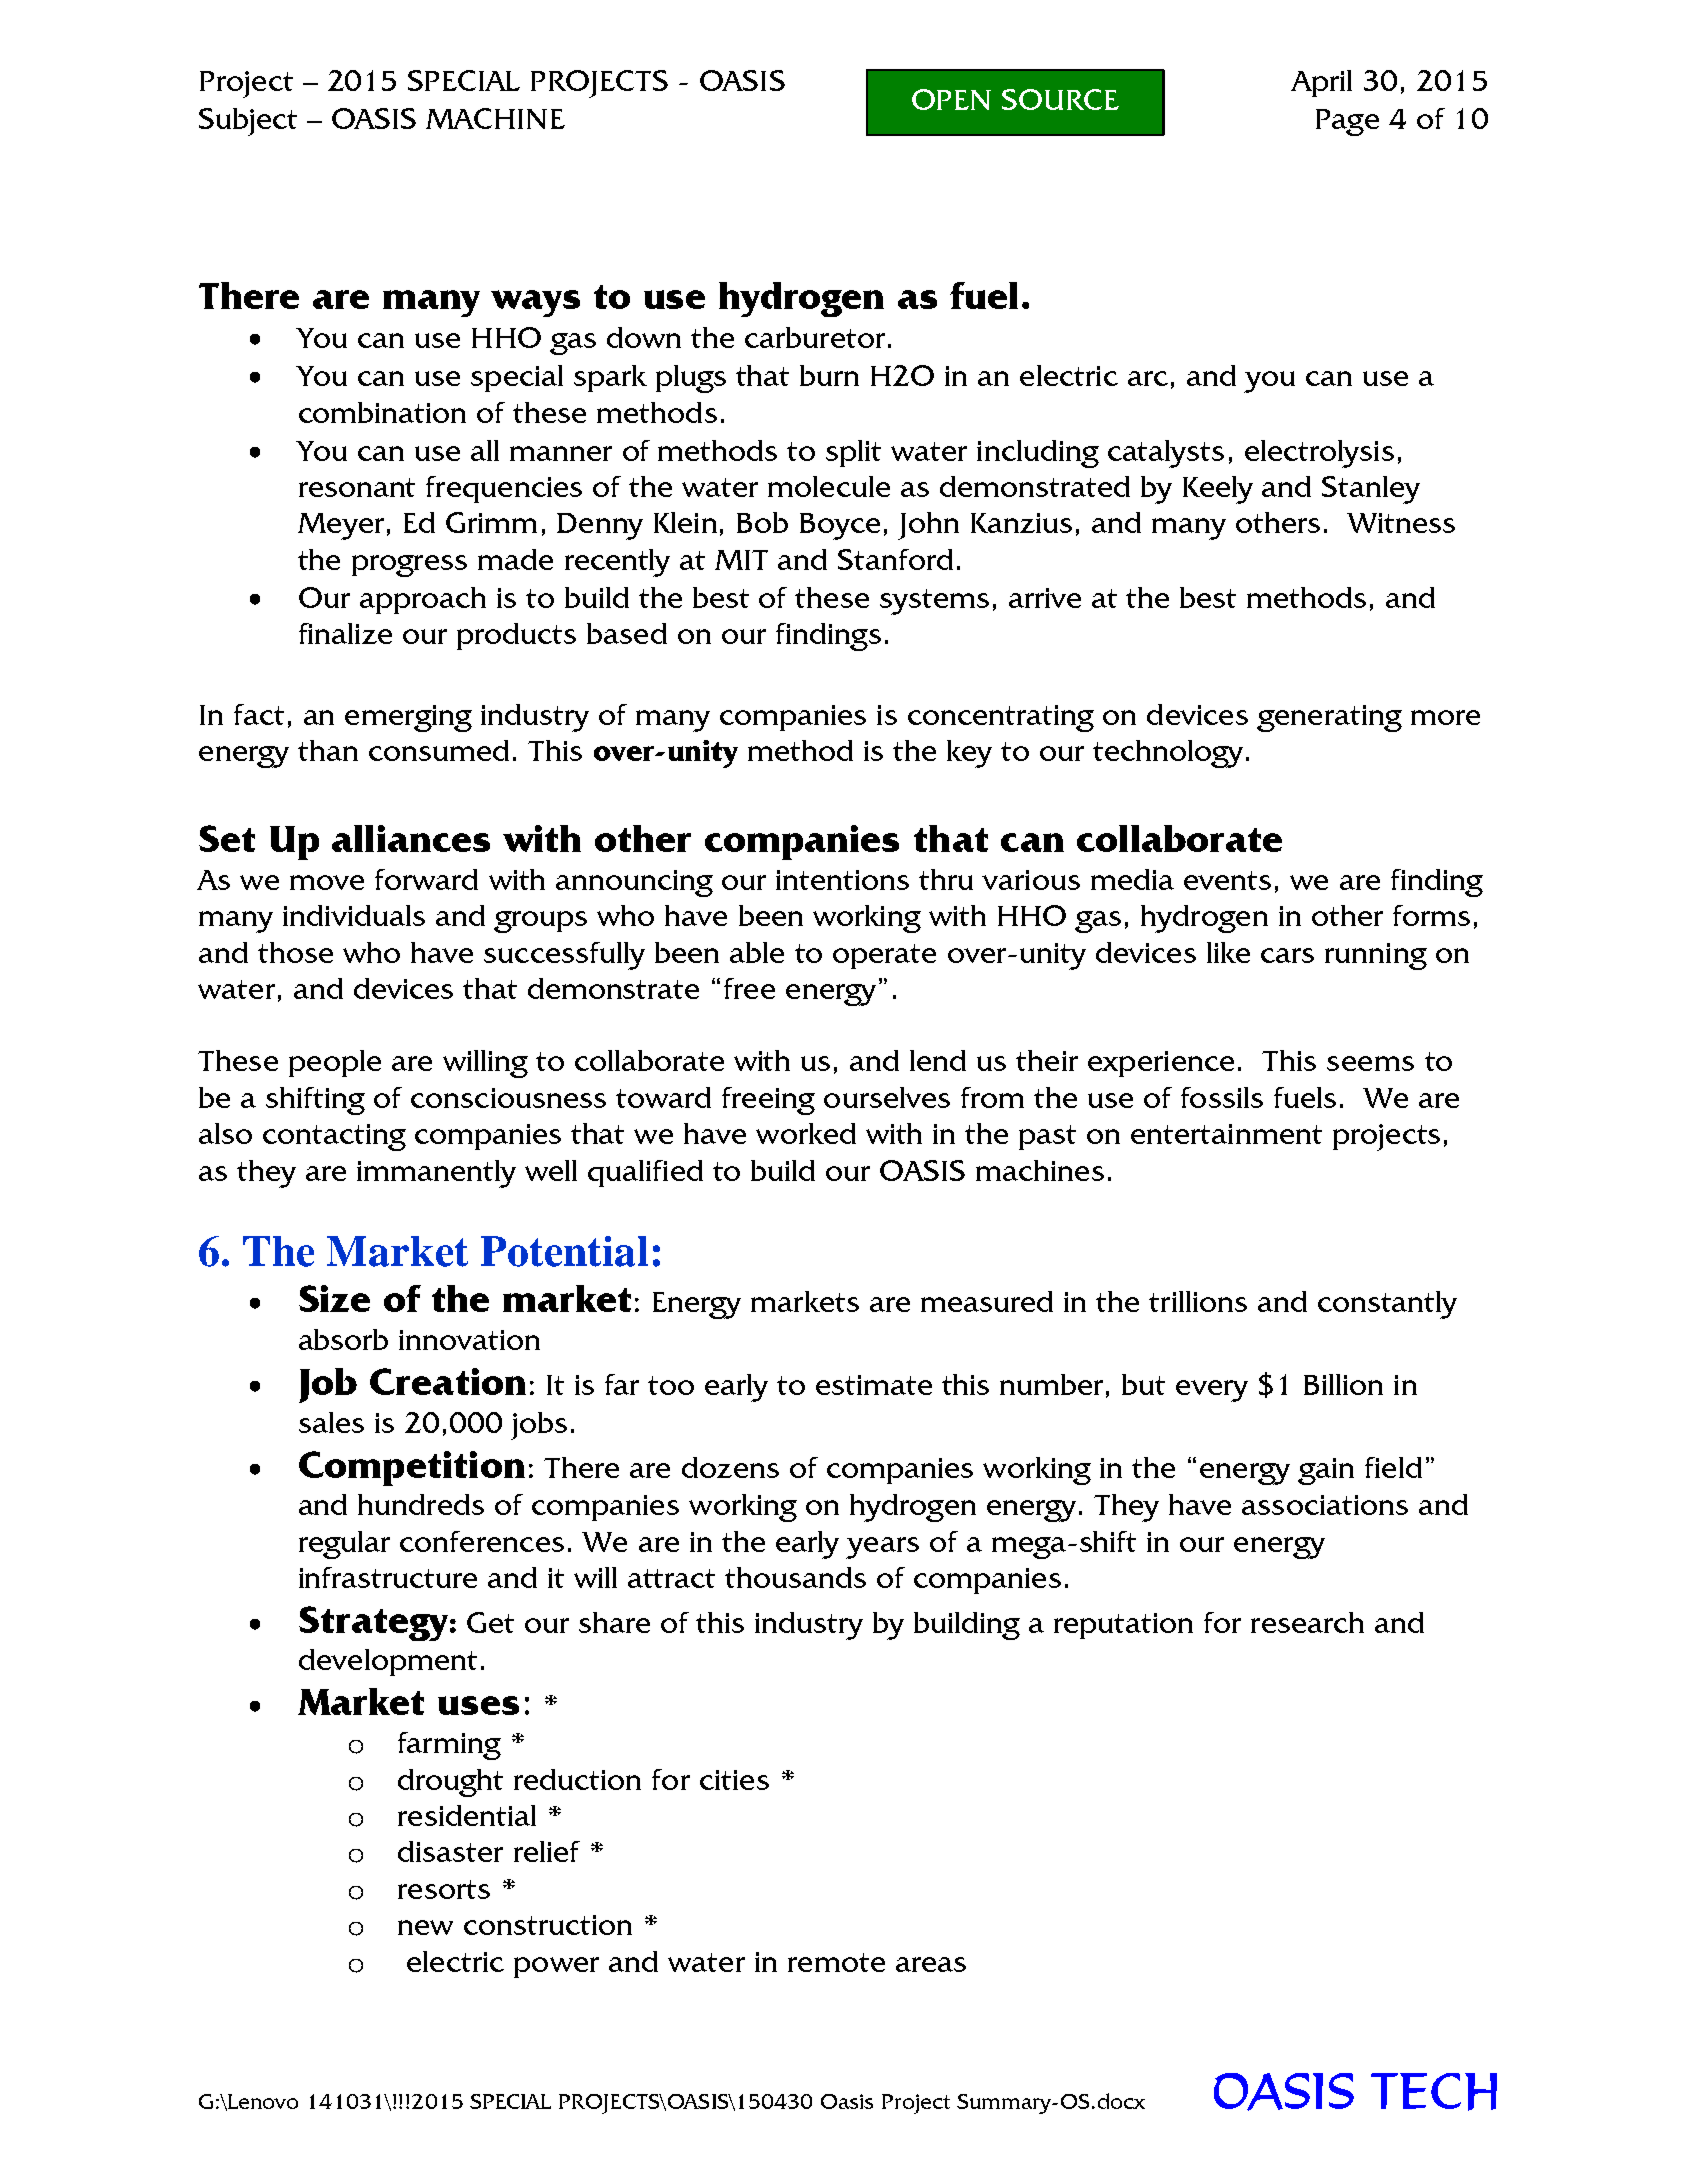 This screenshot has width=1687, height=2184. Describe the element at coordinates (895, 559) in the screenshot. I see `Stanford` at that location.
